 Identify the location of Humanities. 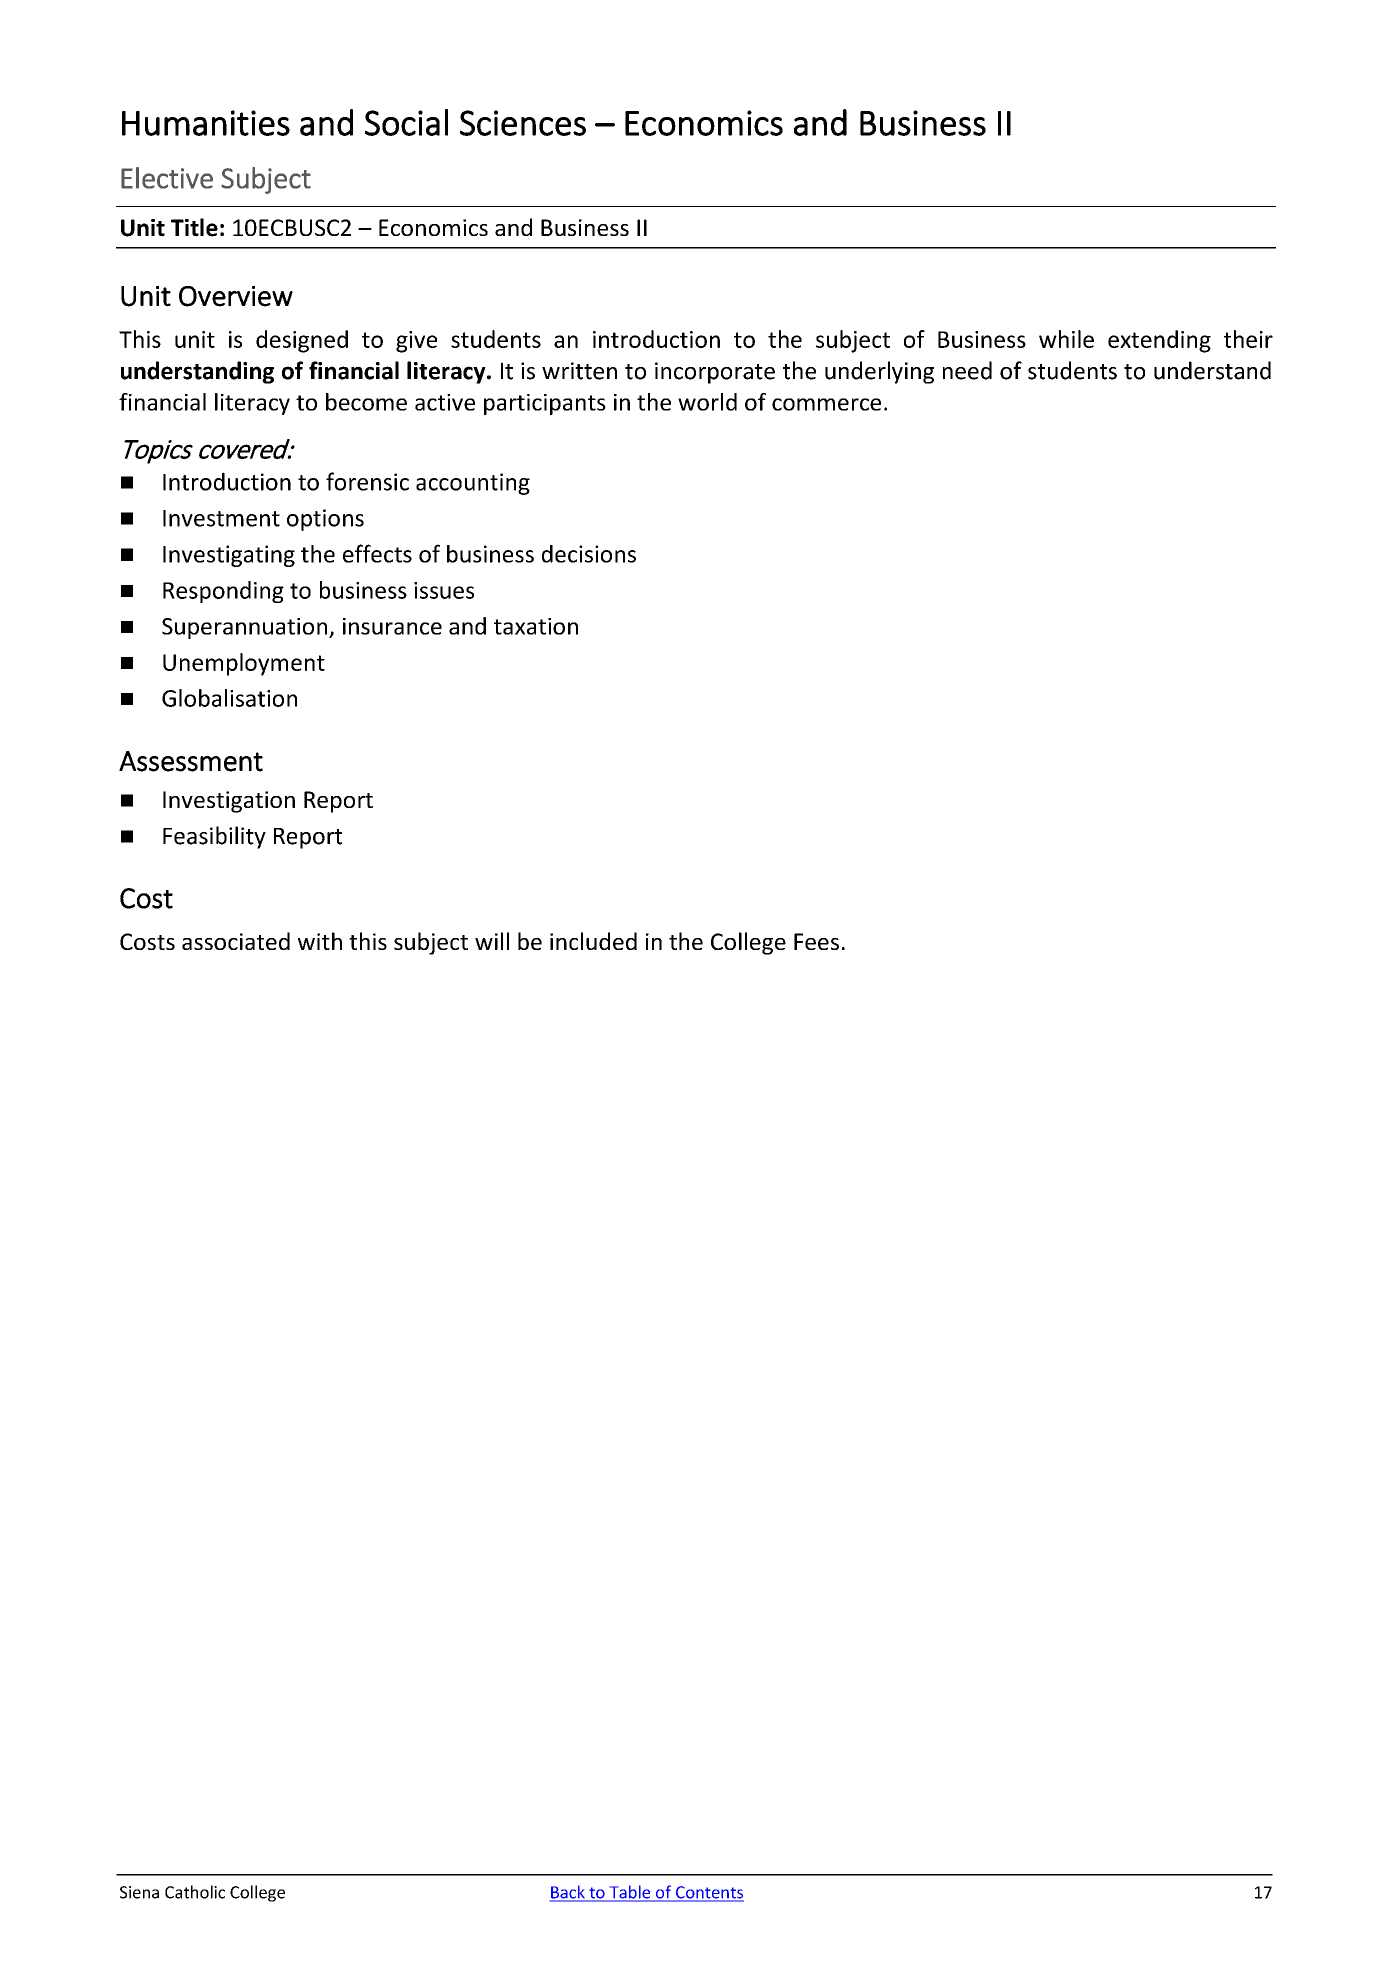
(206, 123).
